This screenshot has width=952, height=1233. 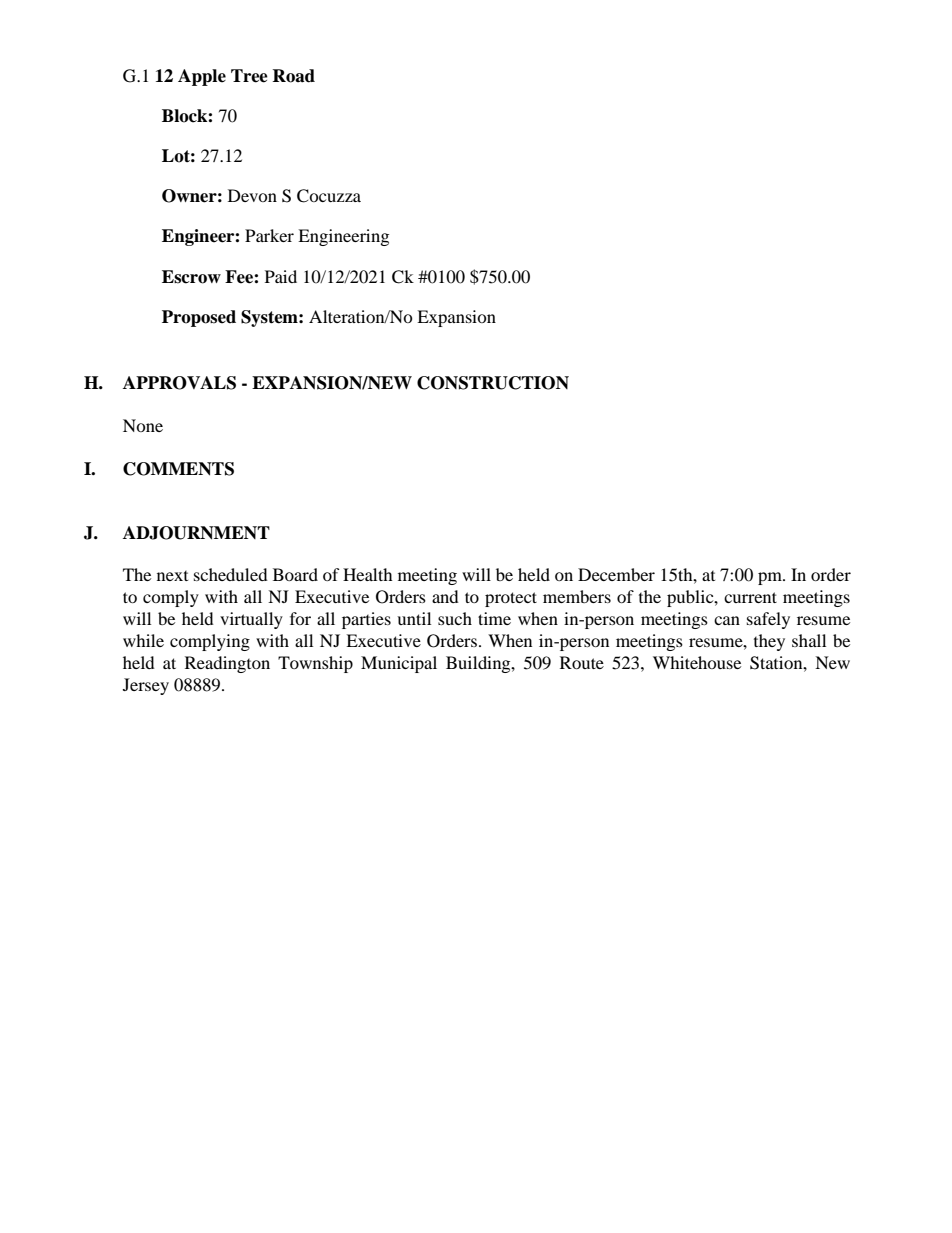 I want to click on Tree, so click(x=249, y=76).
